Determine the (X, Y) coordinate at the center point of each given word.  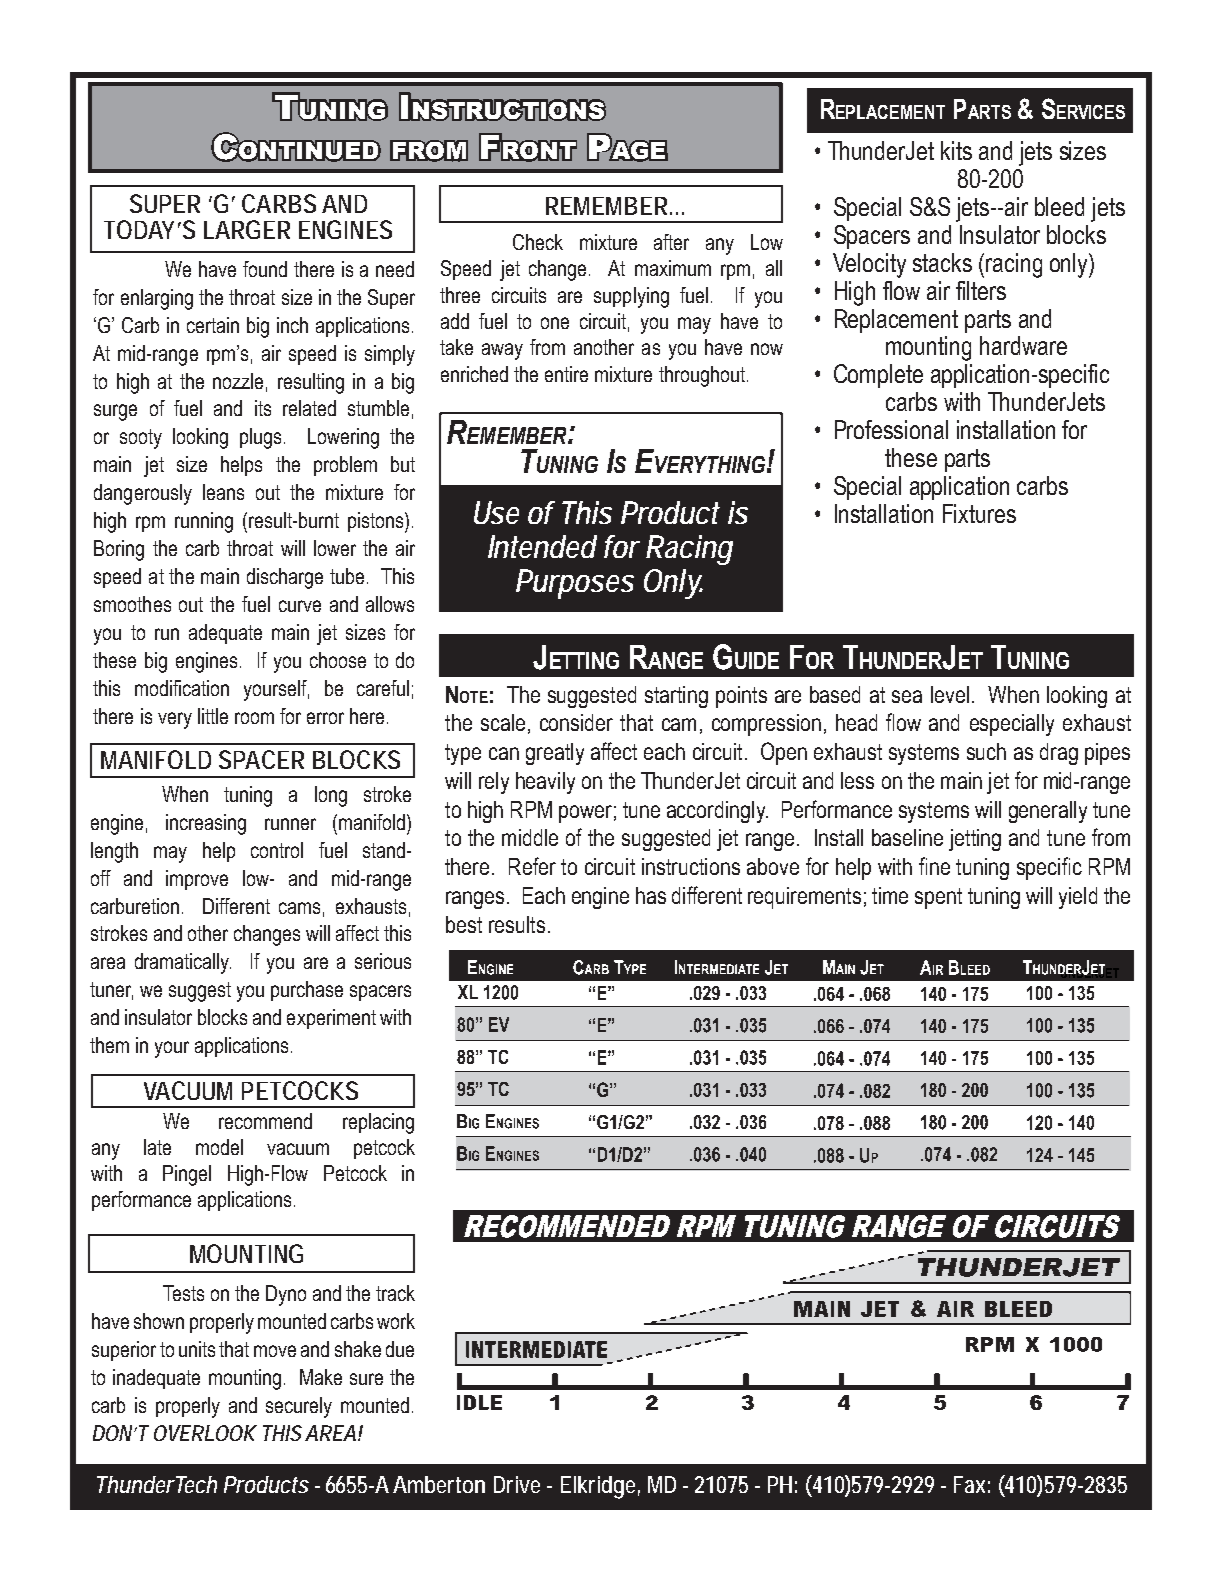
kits (956, 150)
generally (1048, 812)
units (197, 1349)
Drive (517, 1484)
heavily (545, 783)
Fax (969, 1484)
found (265, 269)
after (671, 242)
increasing (206, 824)
